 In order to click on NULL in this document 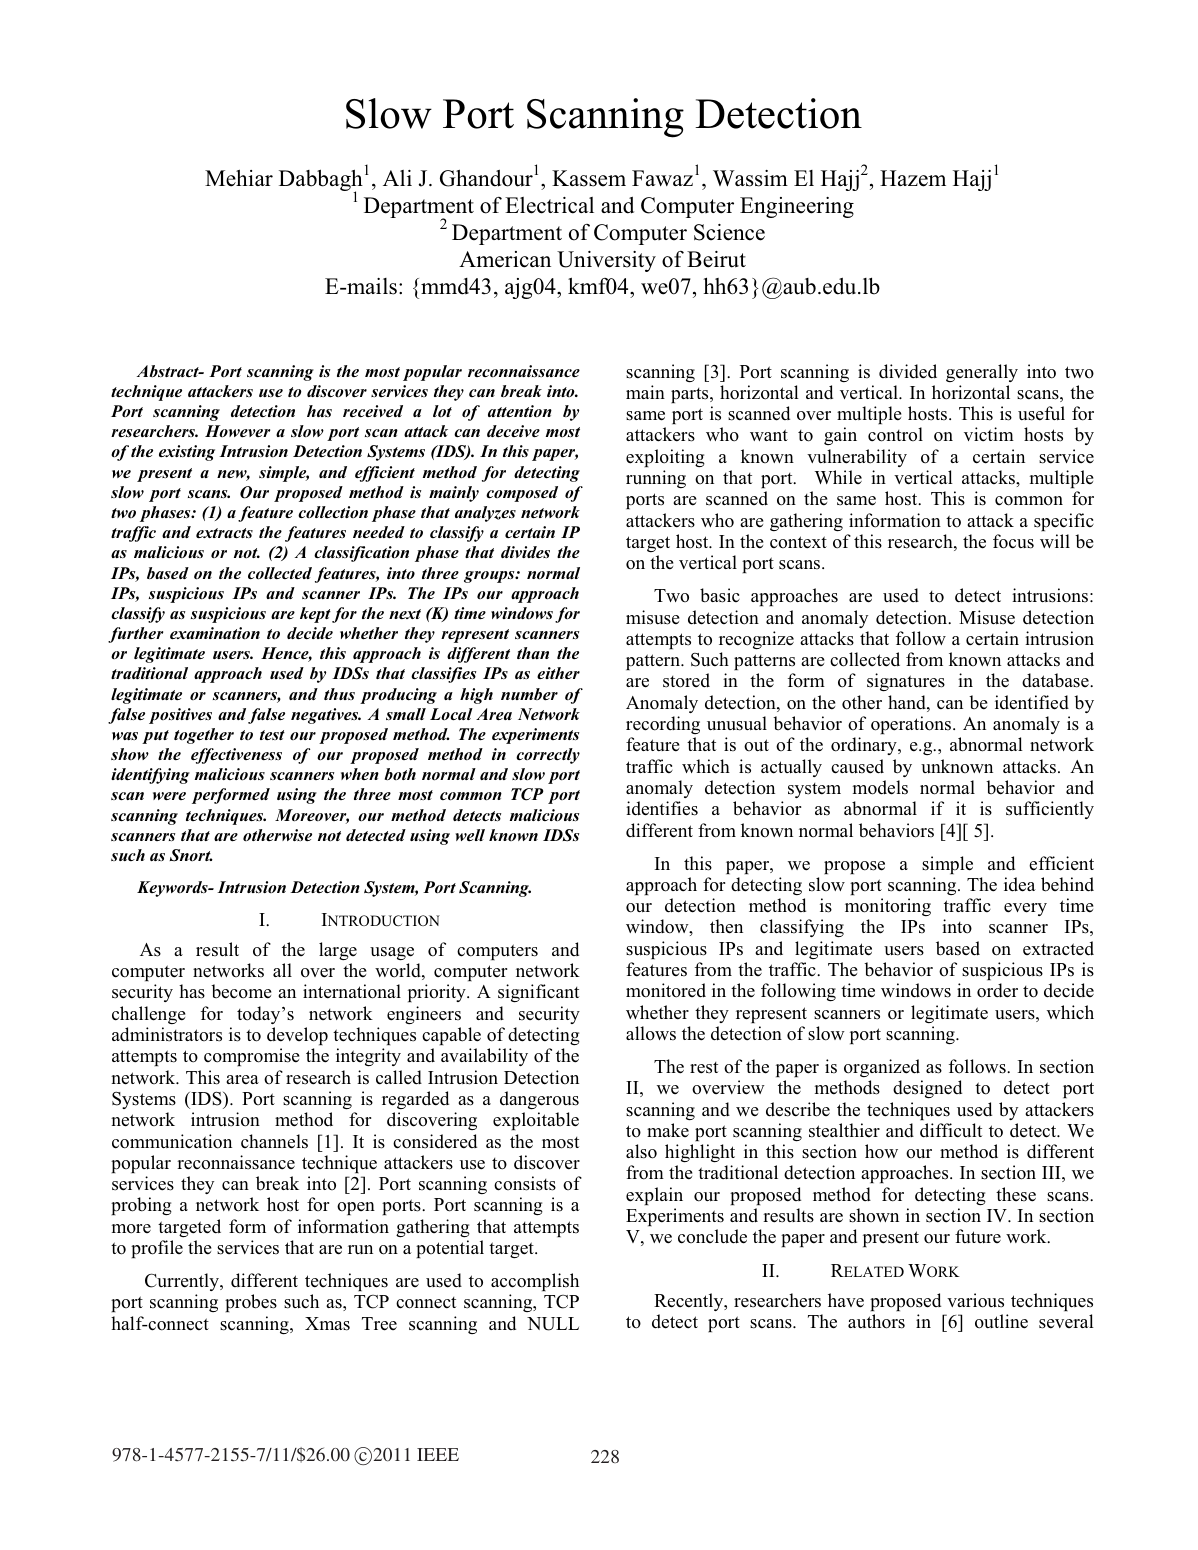, I will do `click(553, 1324)`.
